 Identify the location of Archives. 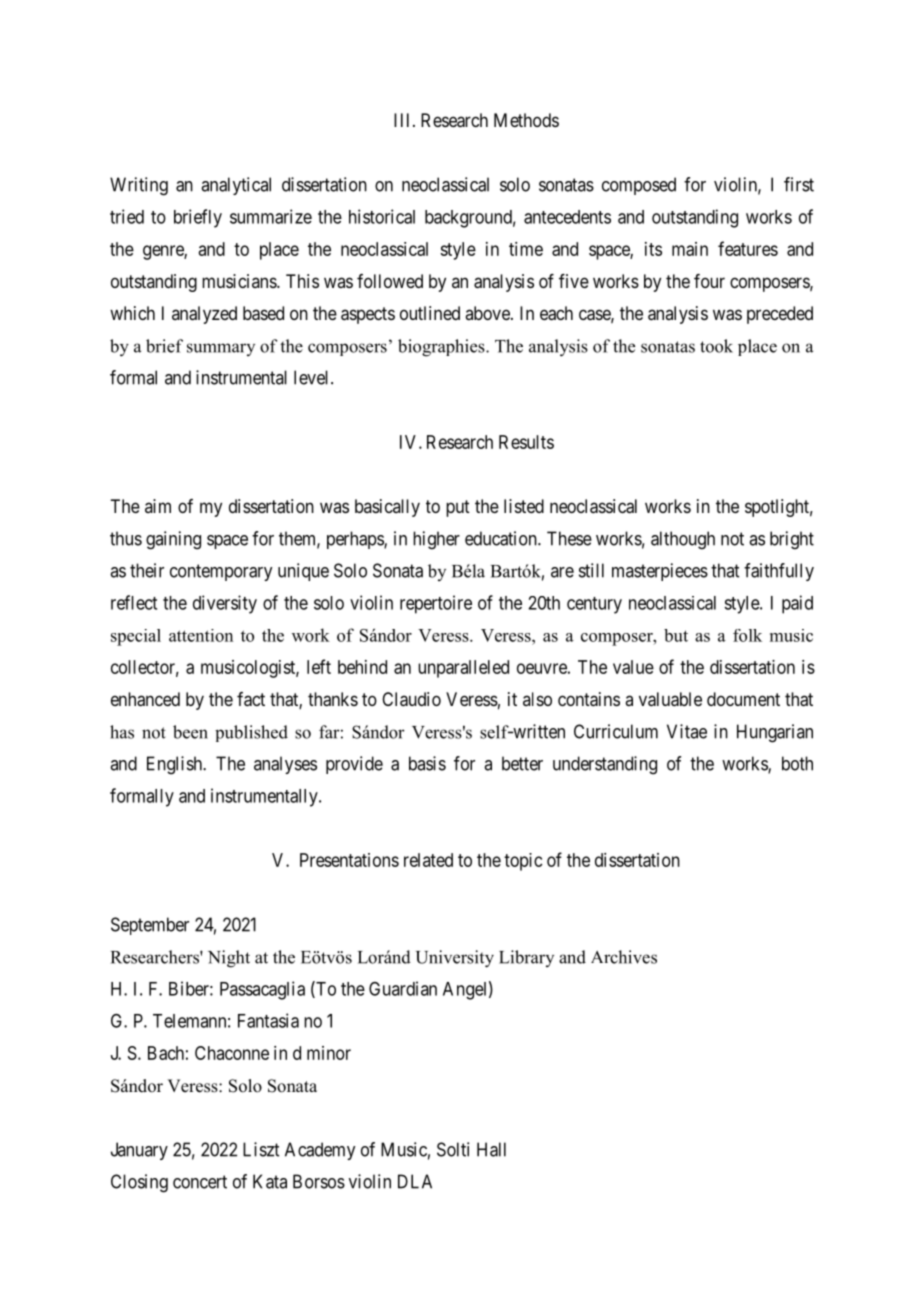
(624, 957).
